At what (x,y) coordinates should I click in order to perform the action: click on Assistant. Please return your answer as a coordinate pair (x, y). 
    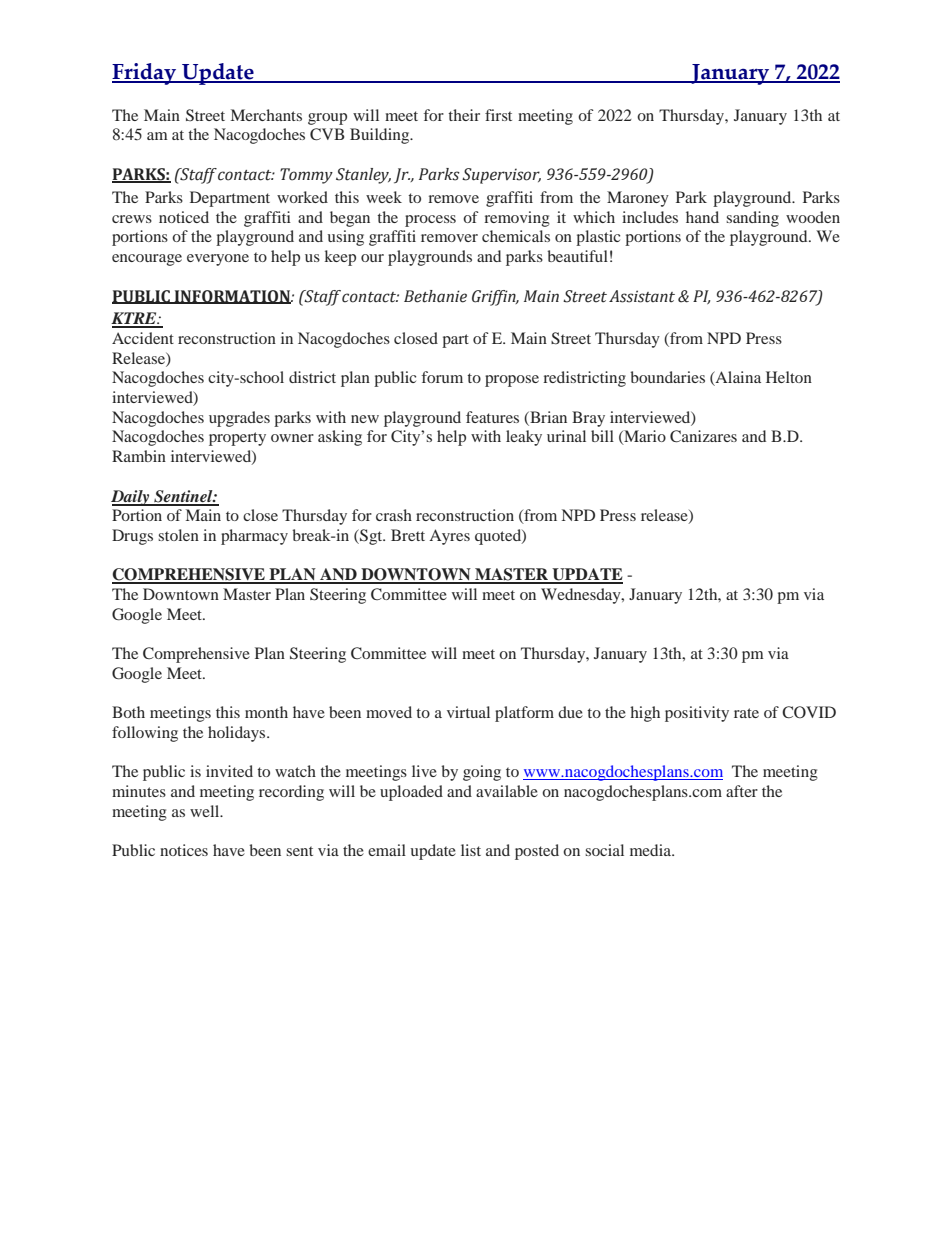
    Looking at the image, I should click on (642, 296).
